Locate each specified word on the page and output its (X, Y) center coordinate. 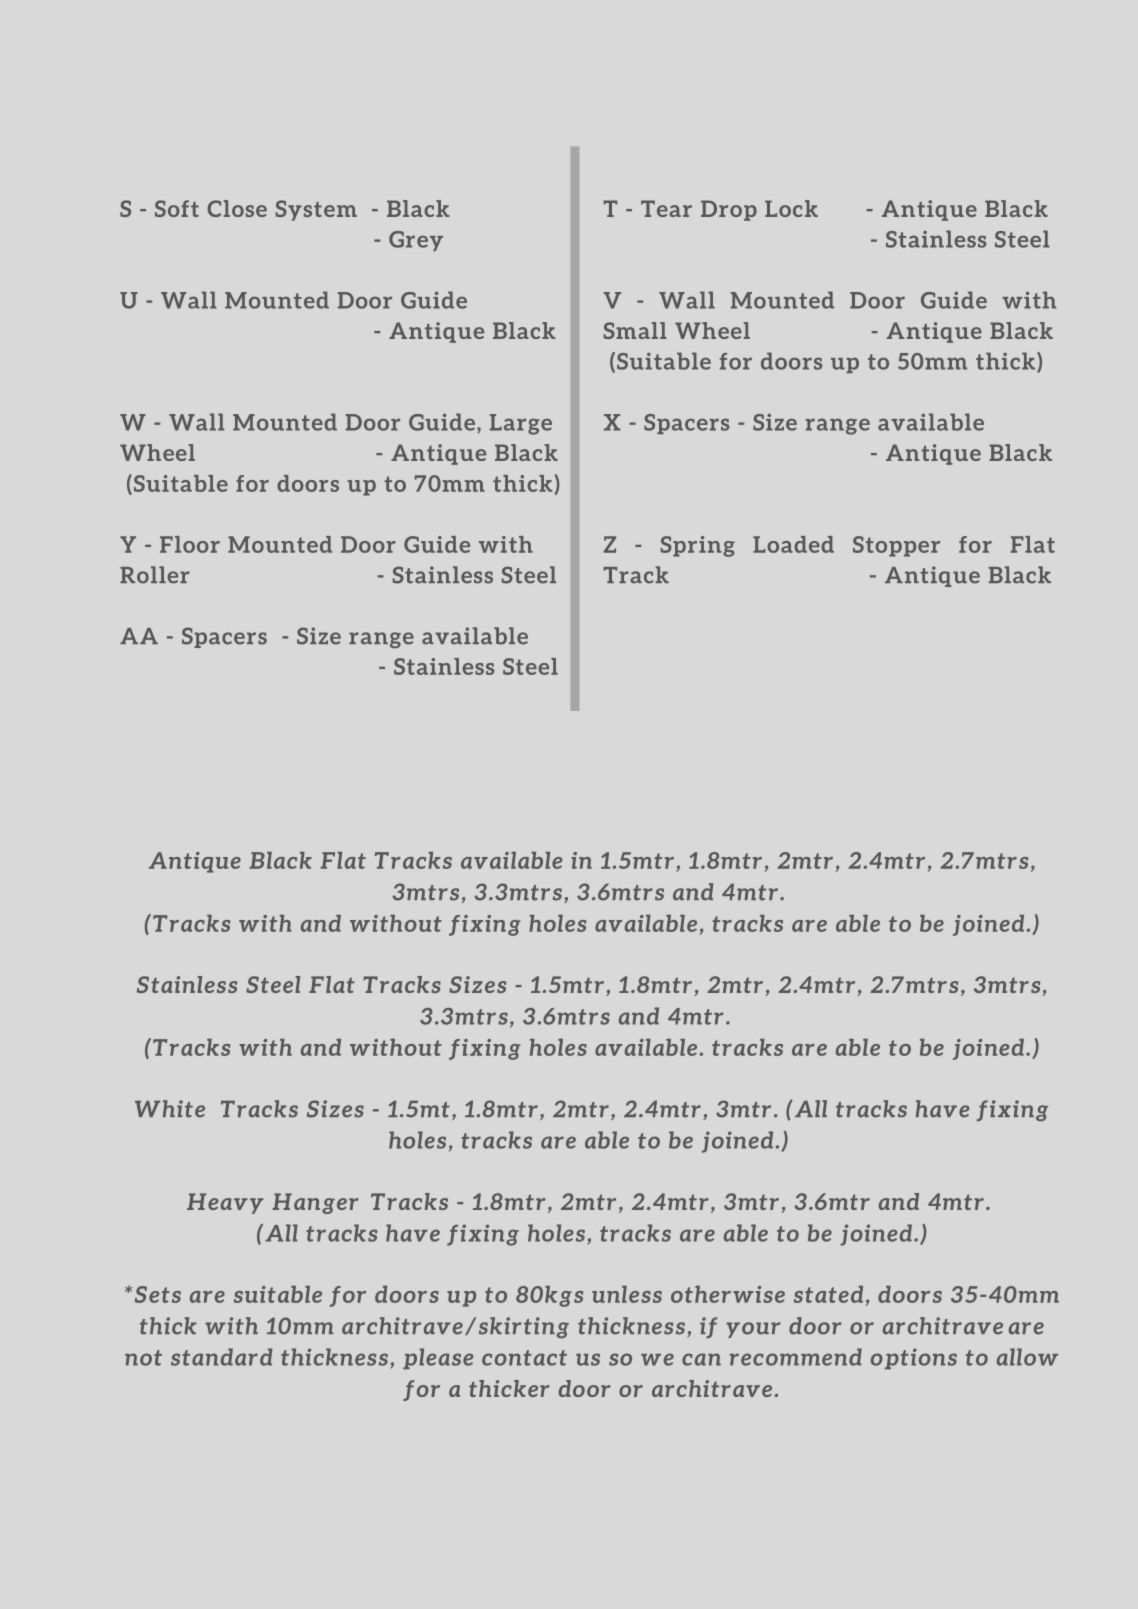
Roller (155, 575)
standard (221, 1357)
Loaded (793, 544)
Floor (190, 544)
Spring (698, 546)
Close (237, 208)
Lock (791, 208)
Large (521, 424)
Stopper (896, 546)
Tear (666, 208)
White (170, 1109)
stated (828, 1294)
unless (627, 1294)
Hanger (315, 1203)
